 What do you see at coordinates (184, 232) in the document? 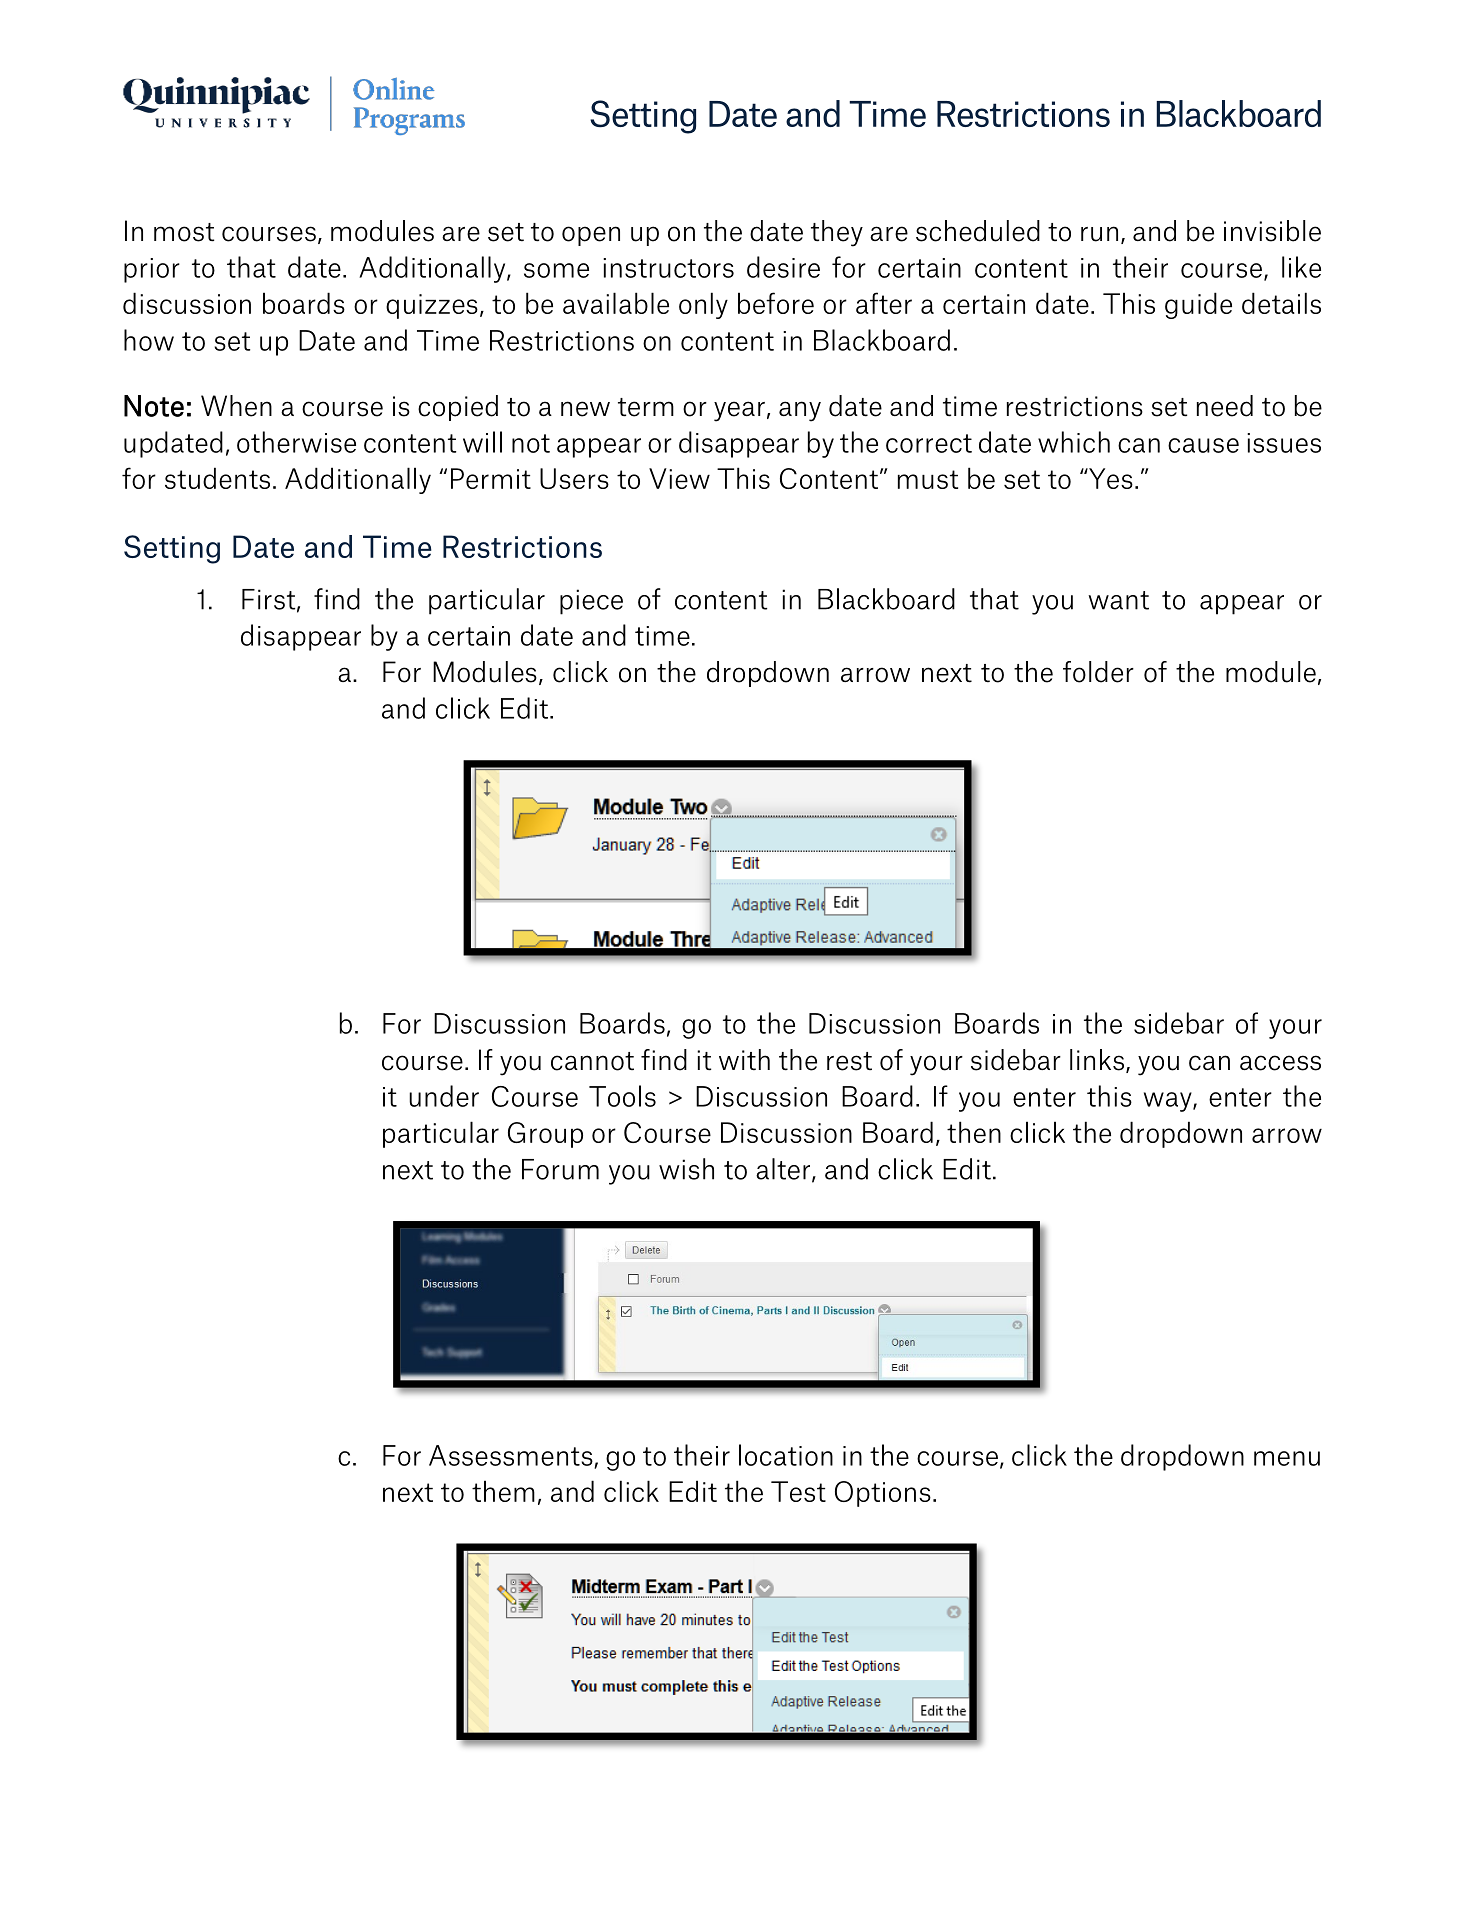
I see `most` at bounding box center [184, 232].
